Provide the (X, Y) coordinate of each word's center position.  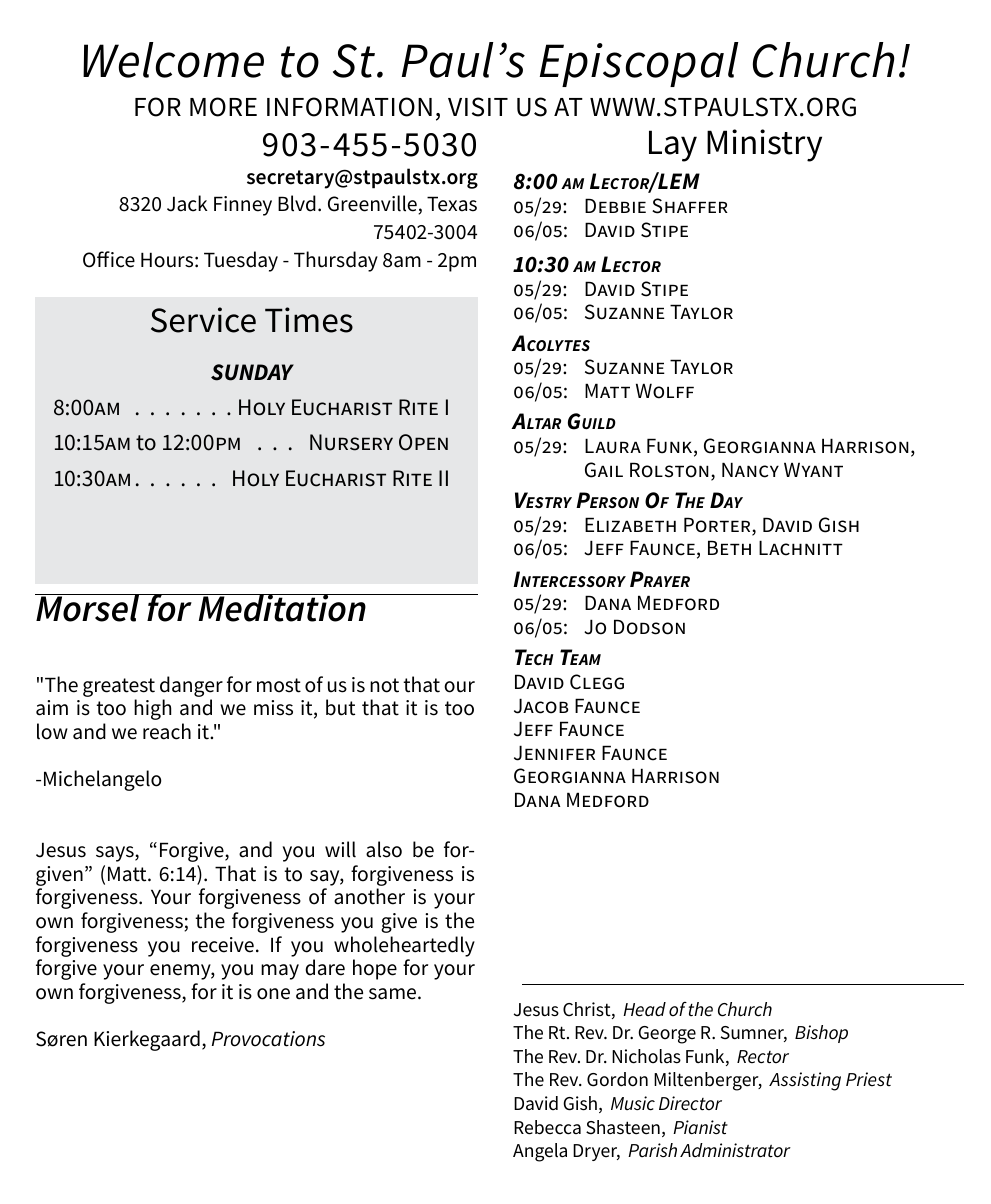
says (116, 854)
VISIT (478, 107)
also (384, 849)
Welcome (173, 60)
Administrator (735, 1150)
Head (644, 1009)
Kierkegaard (147, 1040)
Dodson (649, 627)
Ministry (764, 145)
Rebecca (547, 1127)
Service (203, 320)
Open (423, 442)
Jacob (541, 706)
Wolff (665, 391)
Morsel (88, 608)
